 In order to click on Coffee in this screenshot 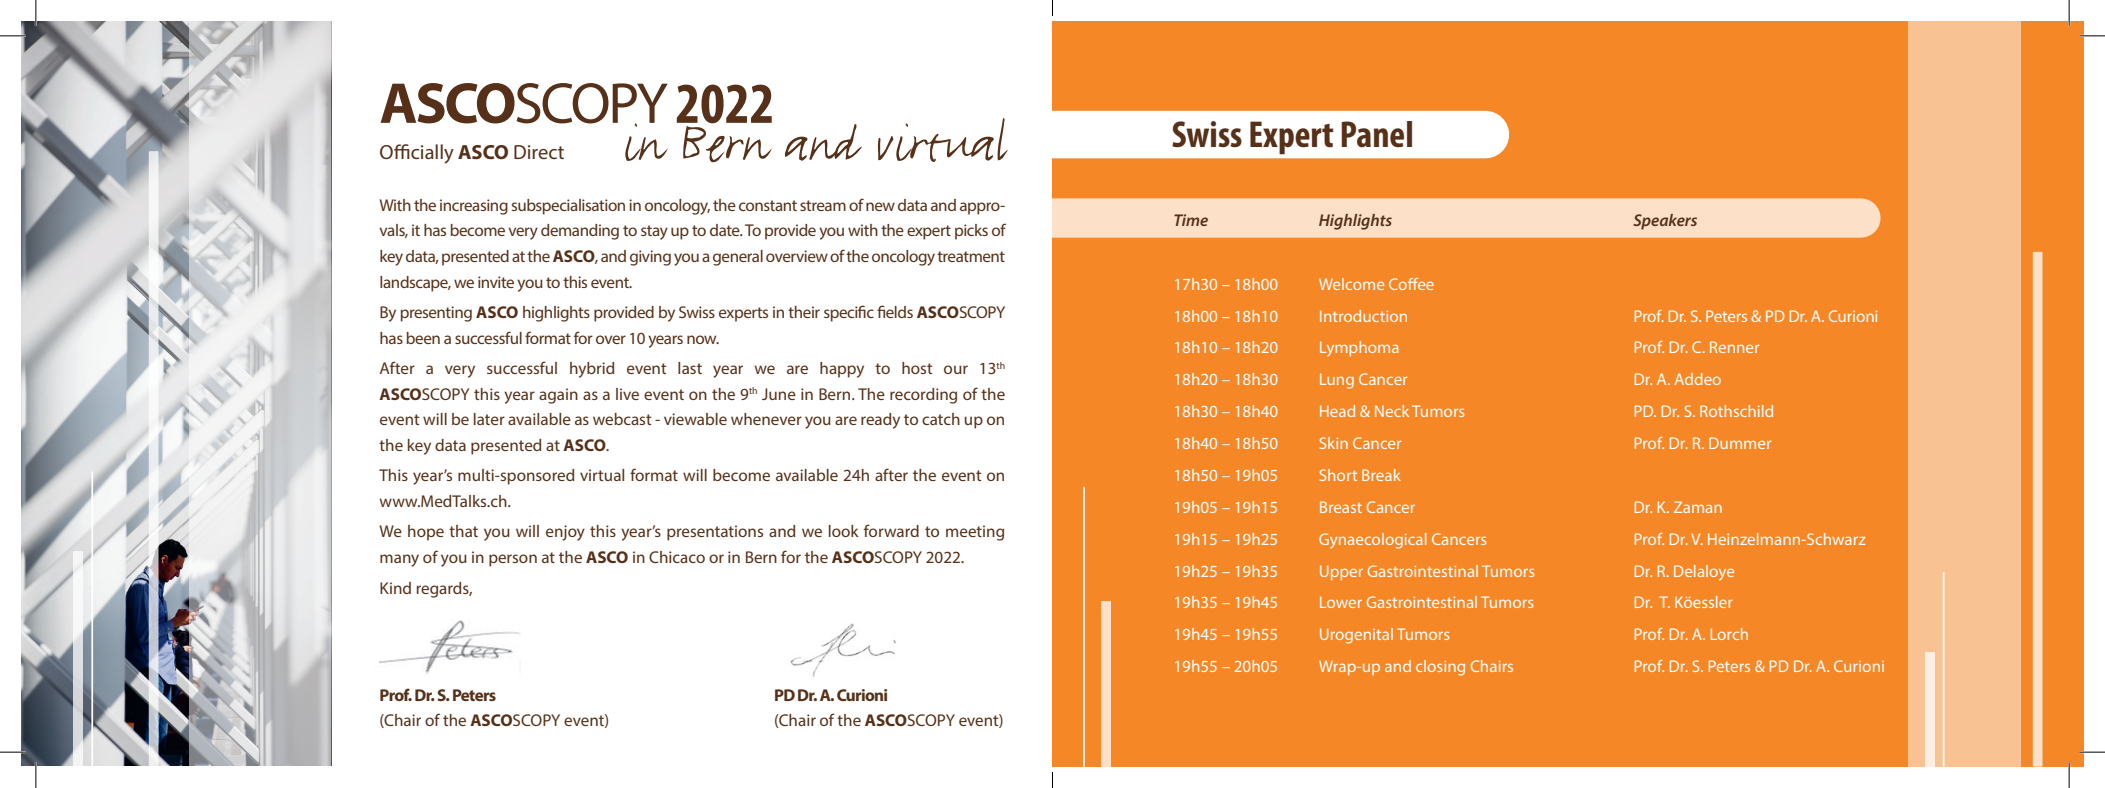, I will do `click(1411, 284)`.
